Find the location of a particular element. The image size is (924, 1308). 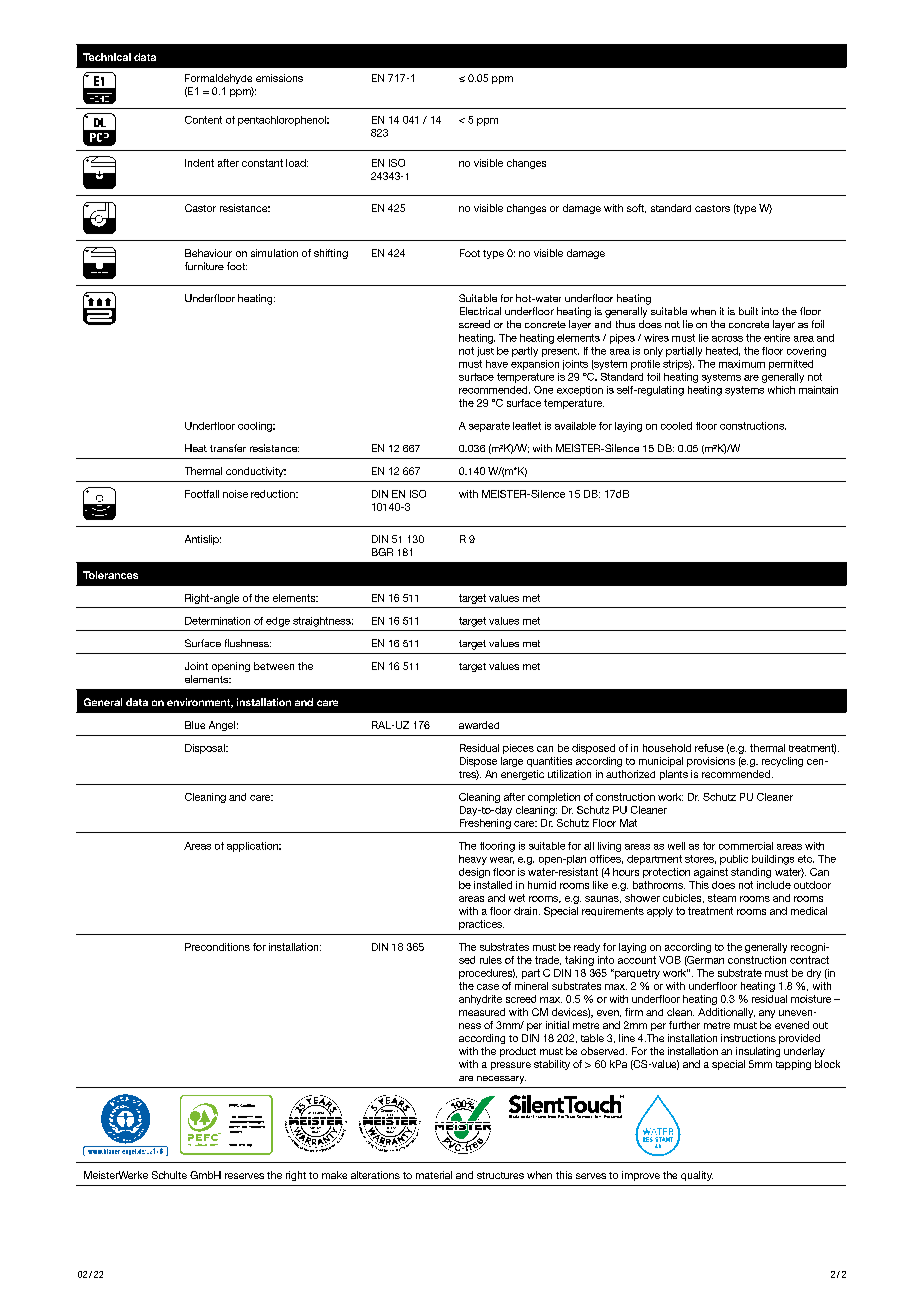

quality is located at coordinates (697, 1176).
